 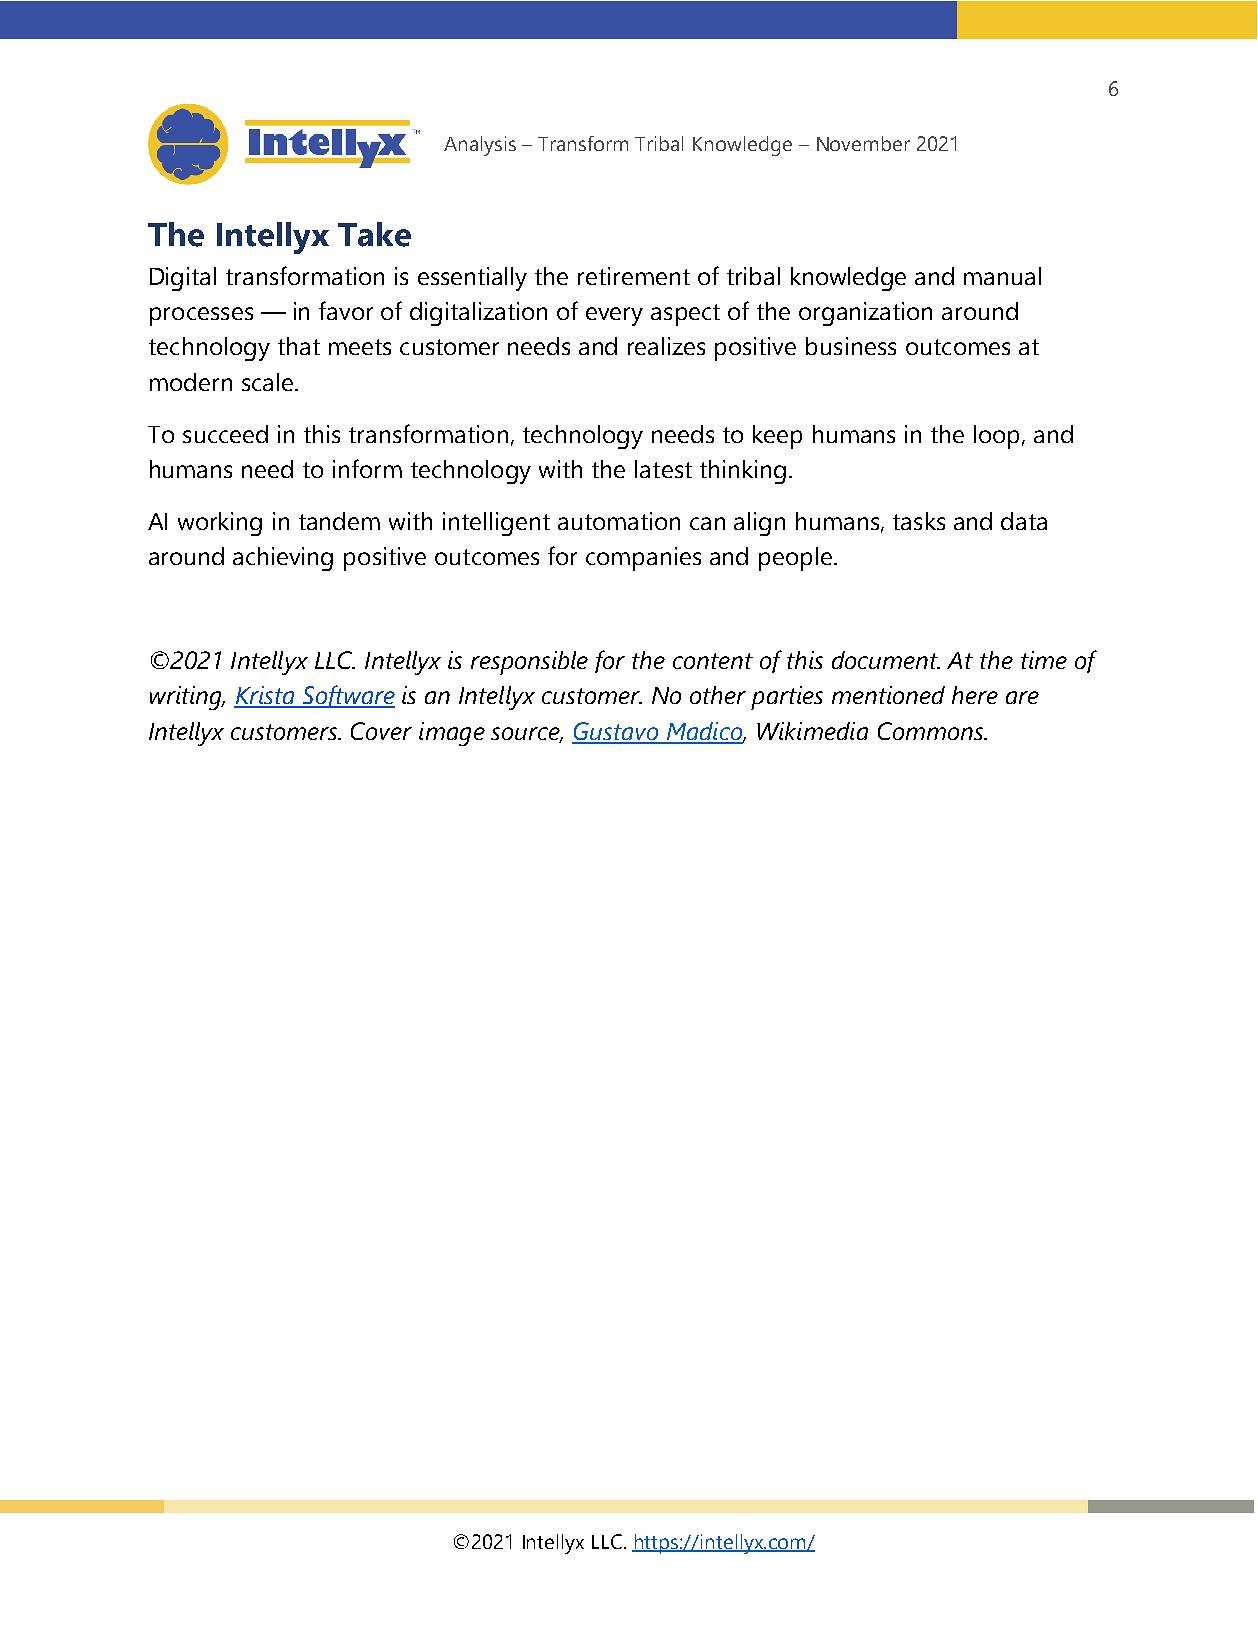 I want to click on Krista, so click(x=265, y=696).
